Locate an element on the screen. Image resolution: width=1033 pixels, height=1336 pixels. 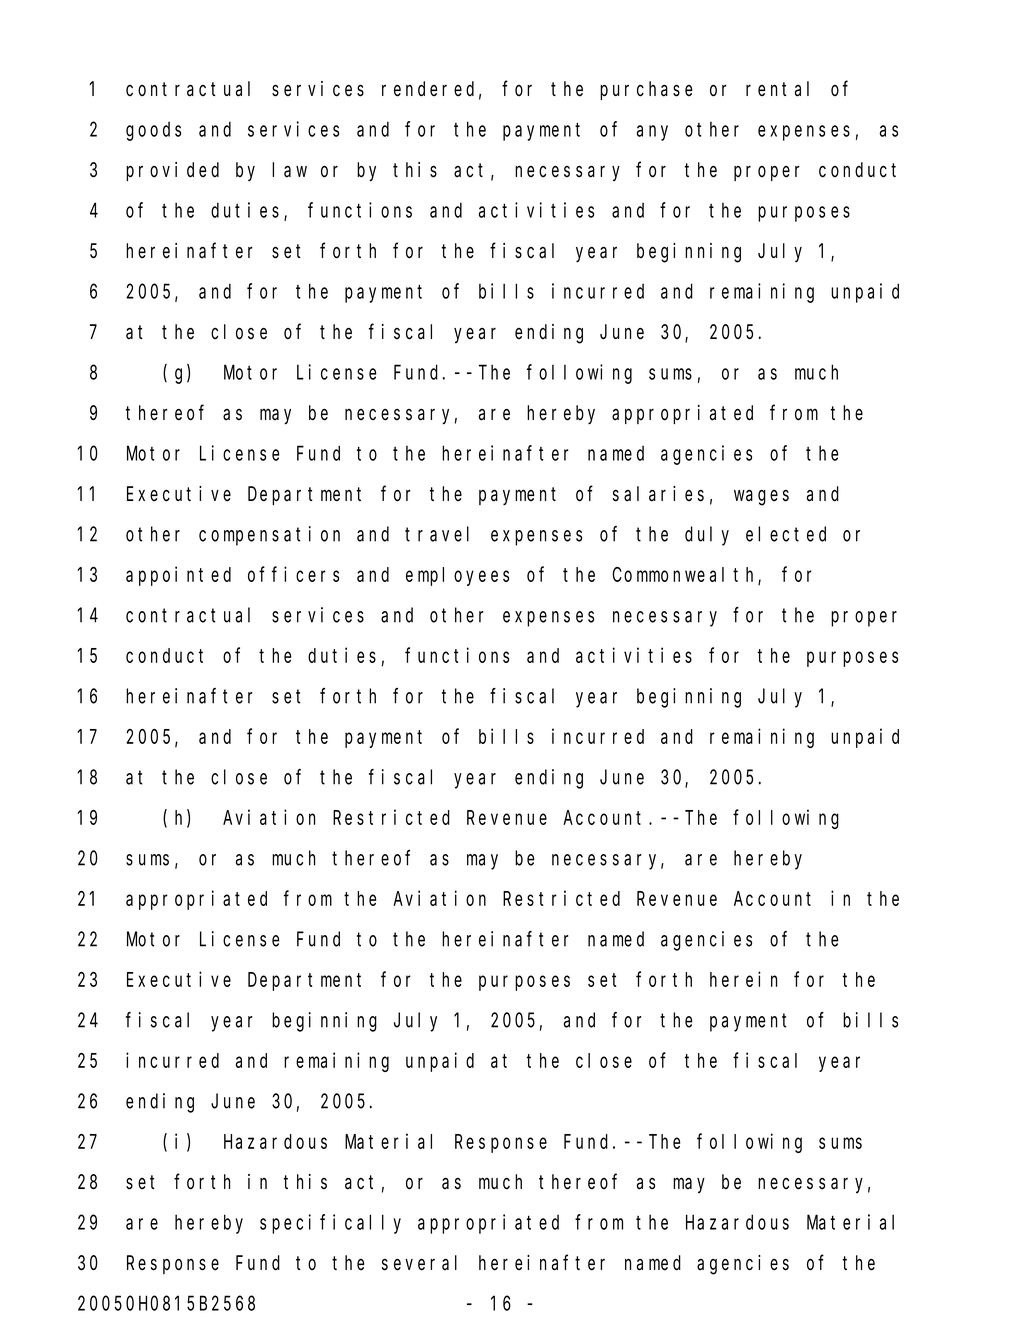
salaries is located at coordinates (658, 494).
